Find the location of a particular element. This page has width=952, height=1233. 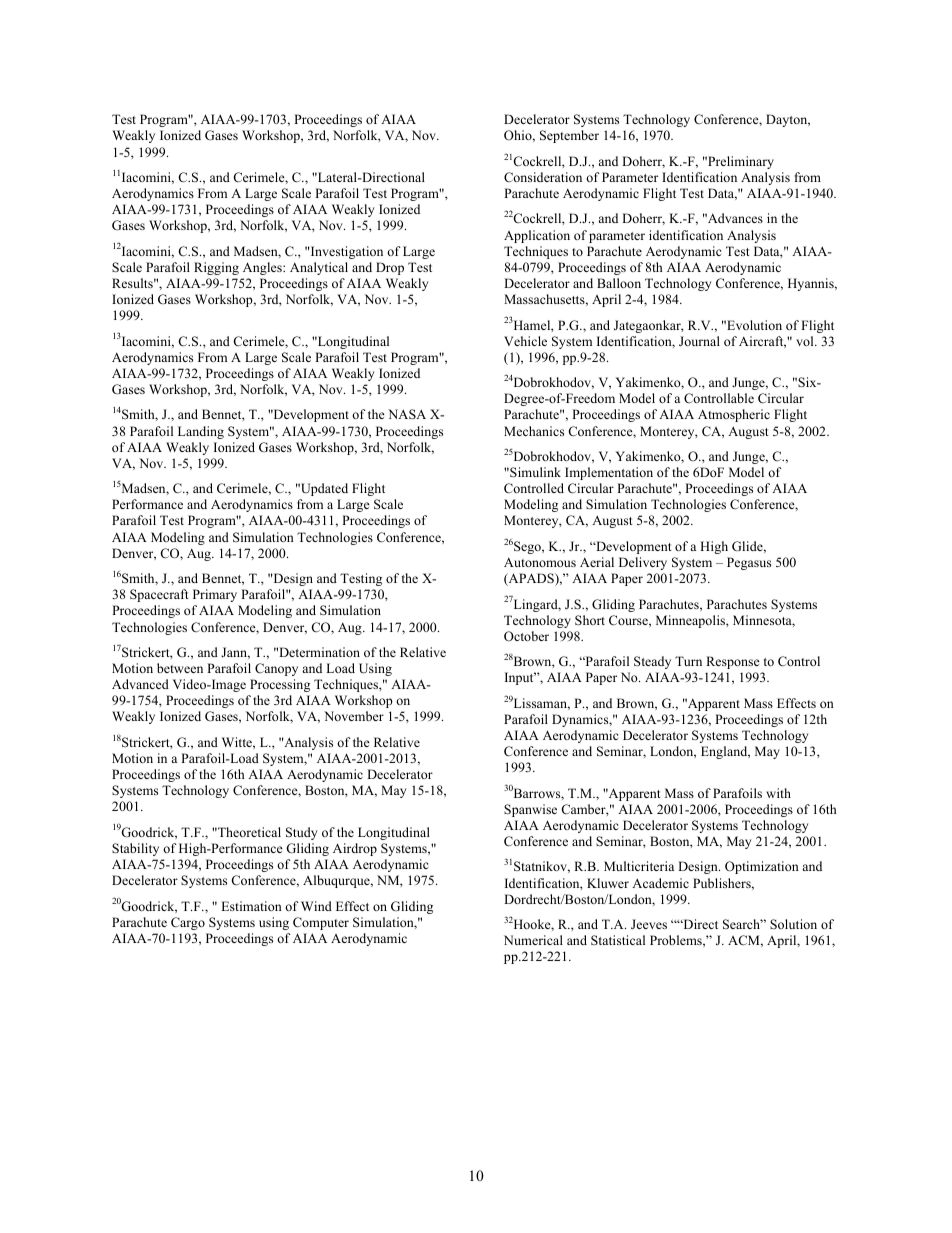

September is located at coordinates (569, 136).
